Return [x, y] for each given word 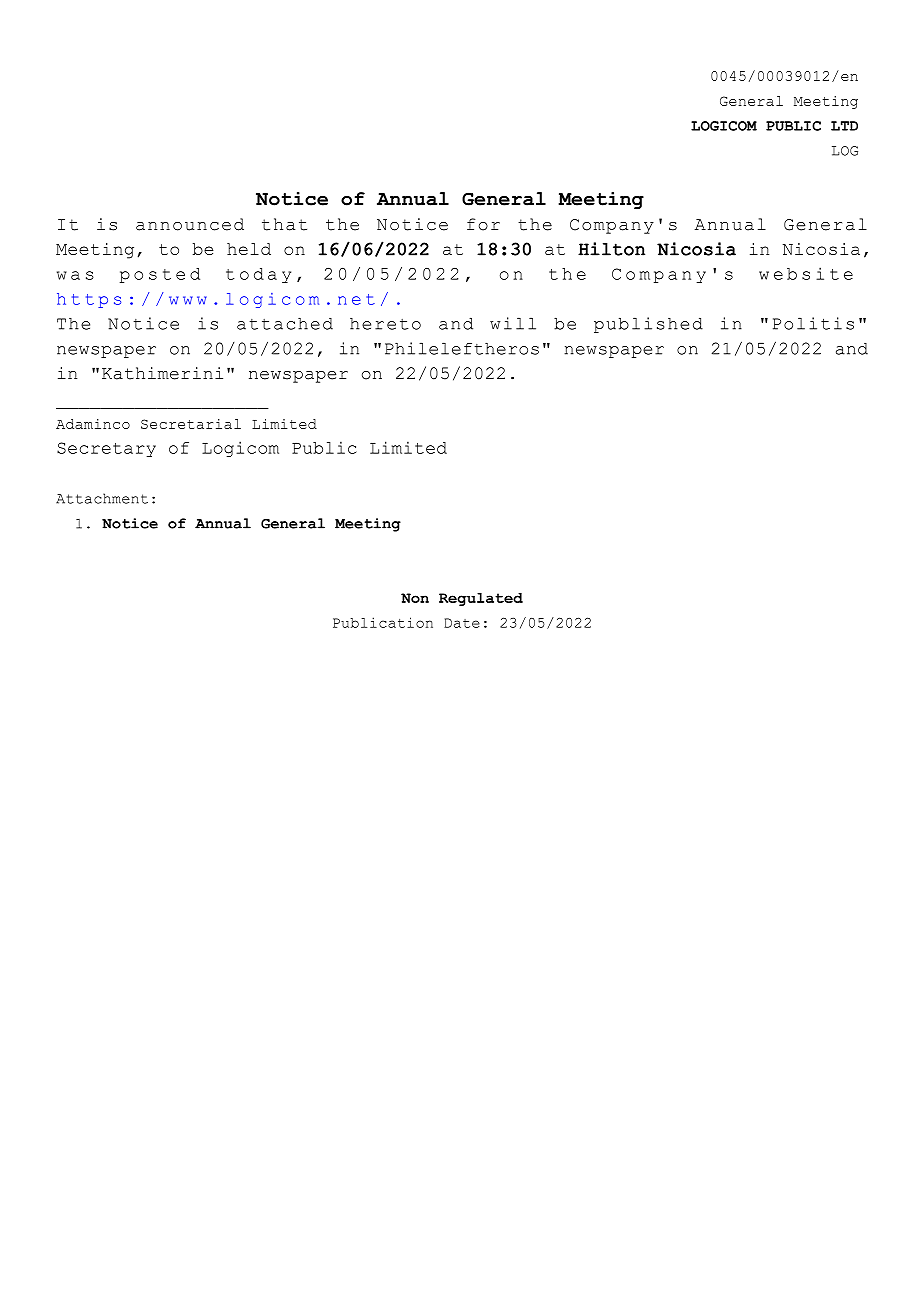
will [513, 323]
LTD [844, 126]
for [483, 224]
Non [415, 598]
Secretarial [191, 424]
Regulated [481, 599]
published [648, 325]
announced [190, 224]
